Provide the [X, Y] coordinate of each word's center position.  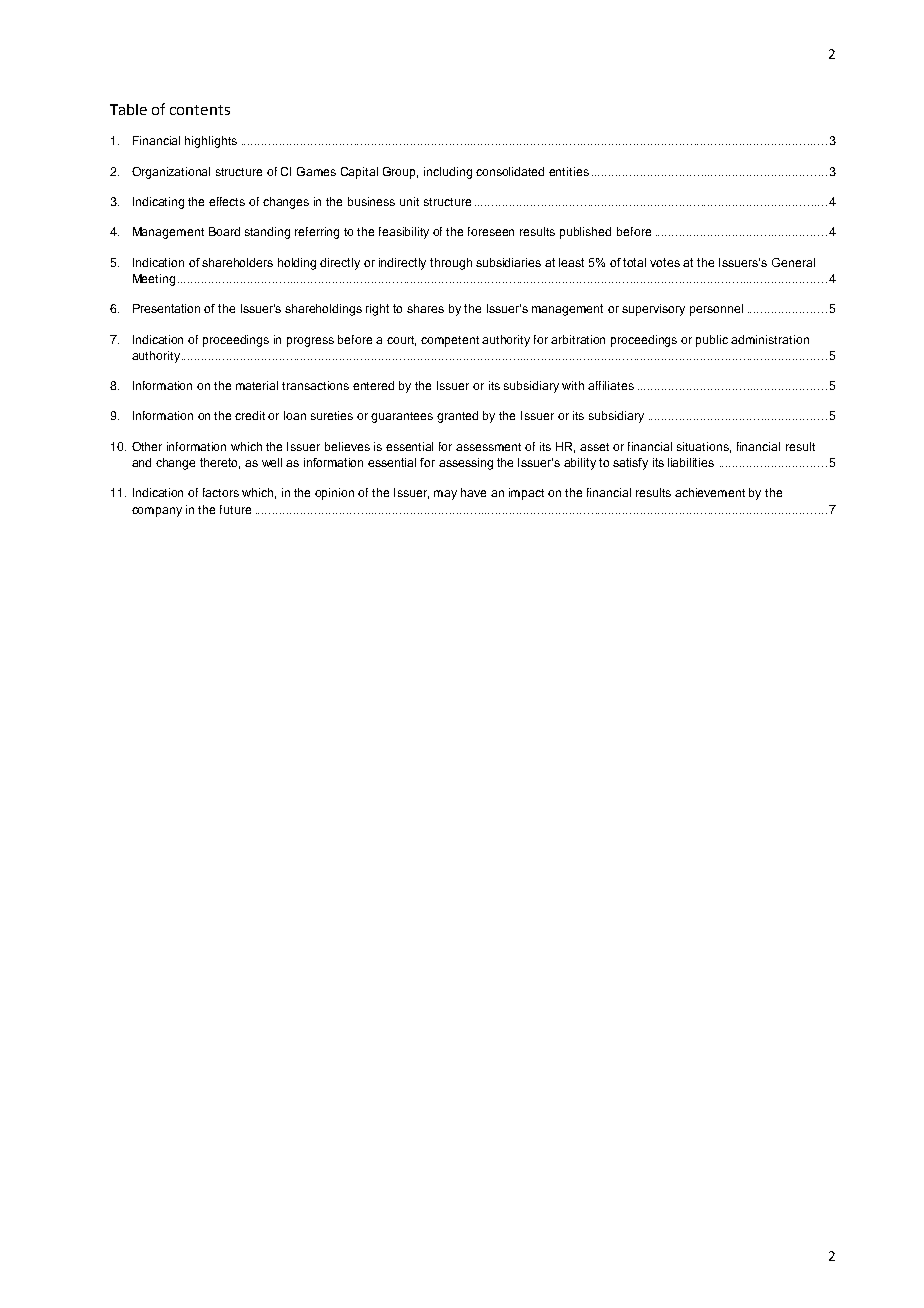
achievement [710, 492]
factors [221, 492]
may [445, 495]
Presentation [166, 308]
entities [569, 171]
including [448, 173]
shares [425, 308]
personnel [716, 310]
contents [200, 110]
